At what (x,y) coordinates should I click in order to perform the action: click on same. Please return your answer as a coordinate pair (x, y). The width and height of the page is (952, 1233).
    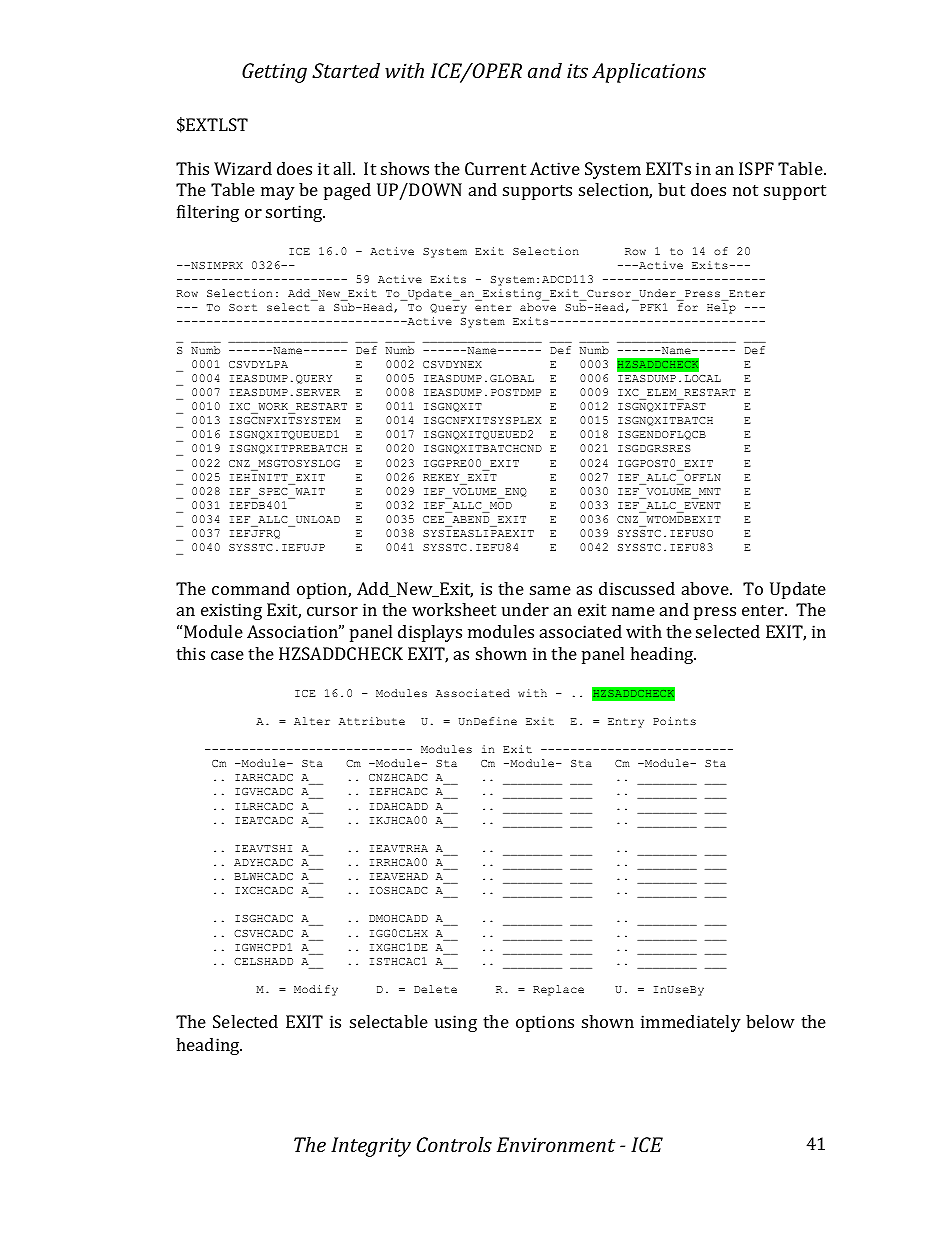
    Looking at the image, I should click on (550, 590).
